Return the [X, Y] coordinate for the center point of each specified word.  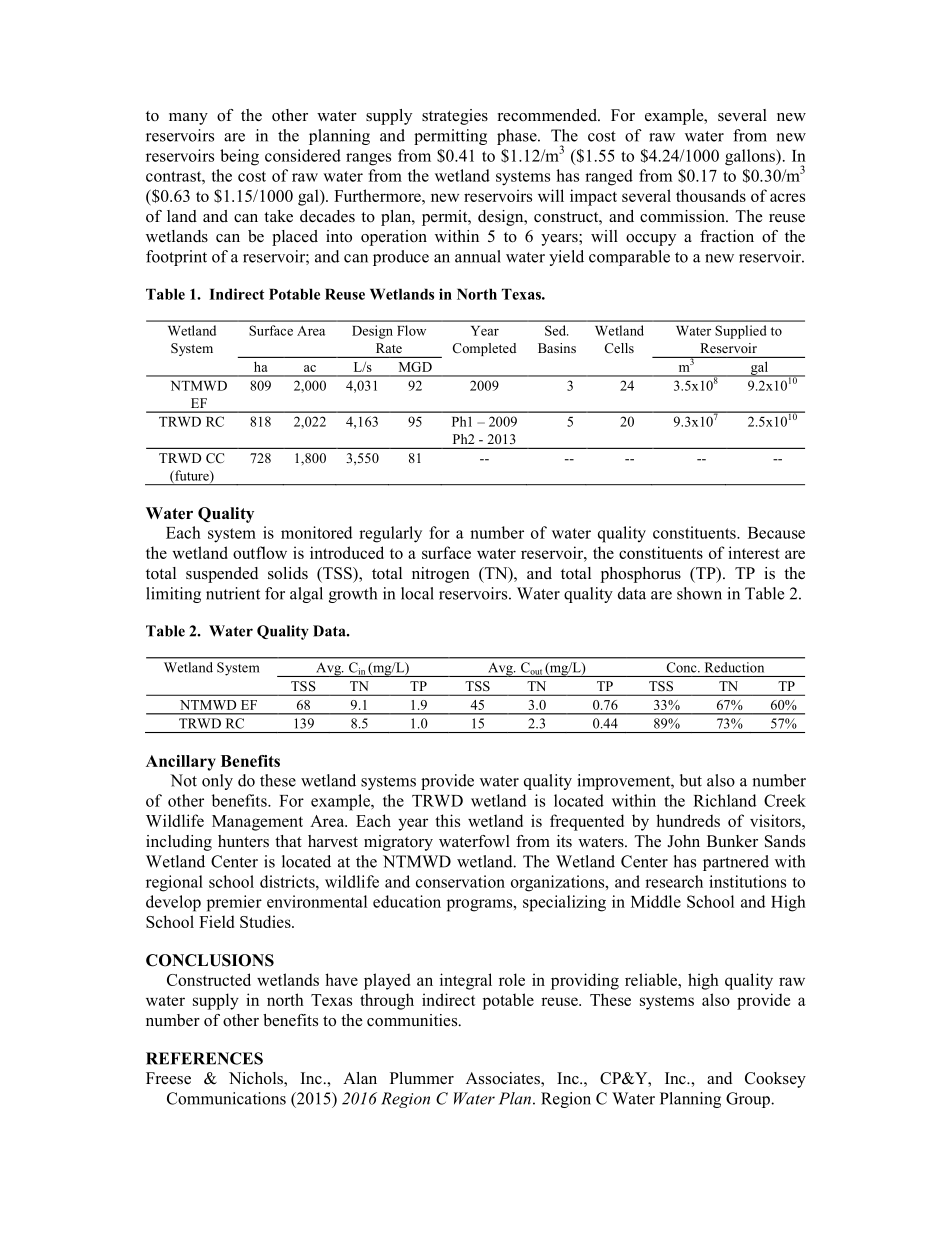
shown [699, 593]
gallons [751, 157]
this [447, 820]
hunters [243, 841]
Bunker [732, 841]
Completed [484, 349]
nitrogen [441, 575]
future [192, 476]
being [239, 157]
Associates [504, 1079]
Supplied [741, 332]
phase [518, 137]
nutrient [233, 593]
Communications [226, 1098]
